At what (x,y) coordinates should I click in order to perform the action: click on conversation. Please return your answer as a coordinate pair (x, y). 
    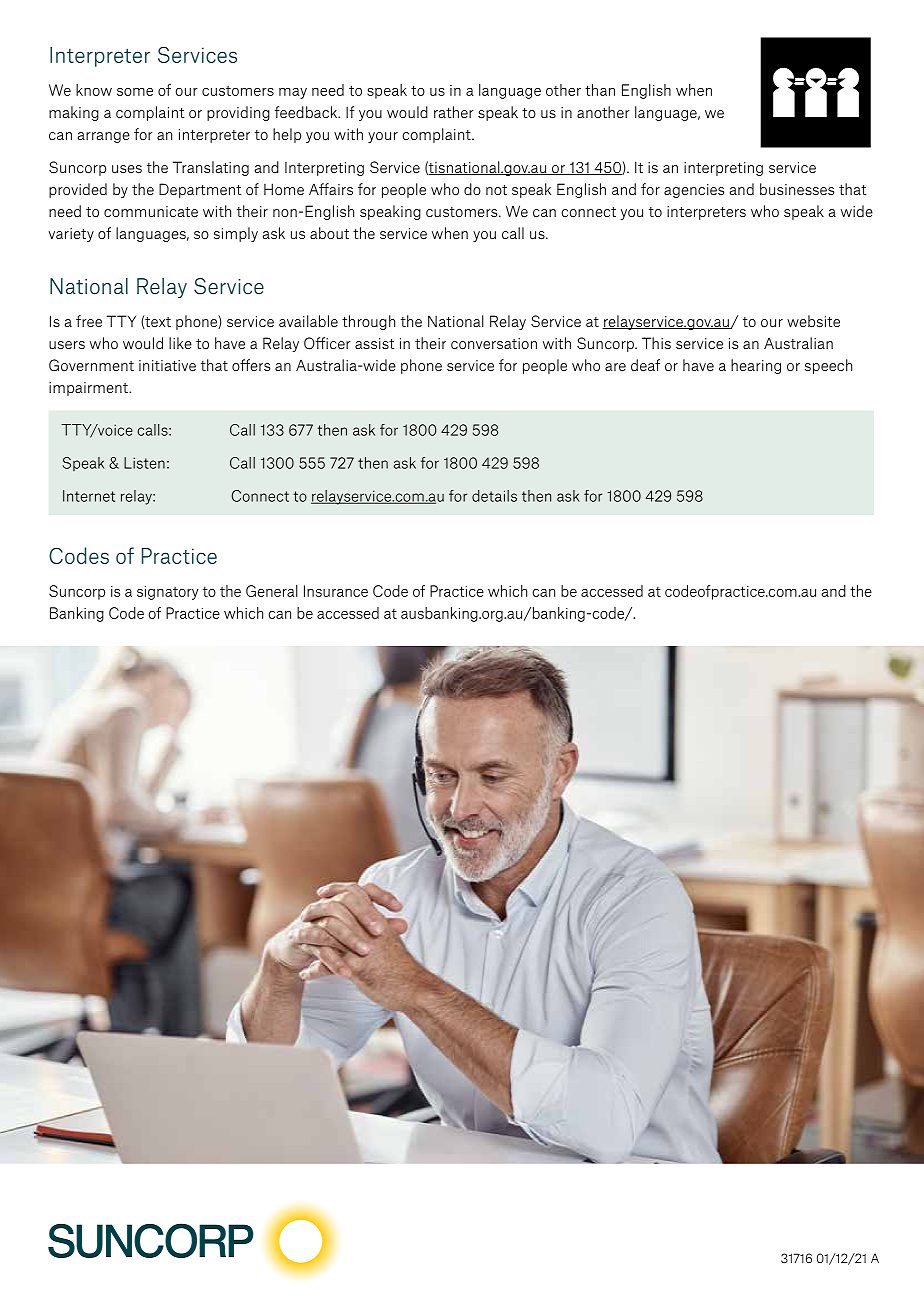
    Looking at the image, I should click on (494, 343).
